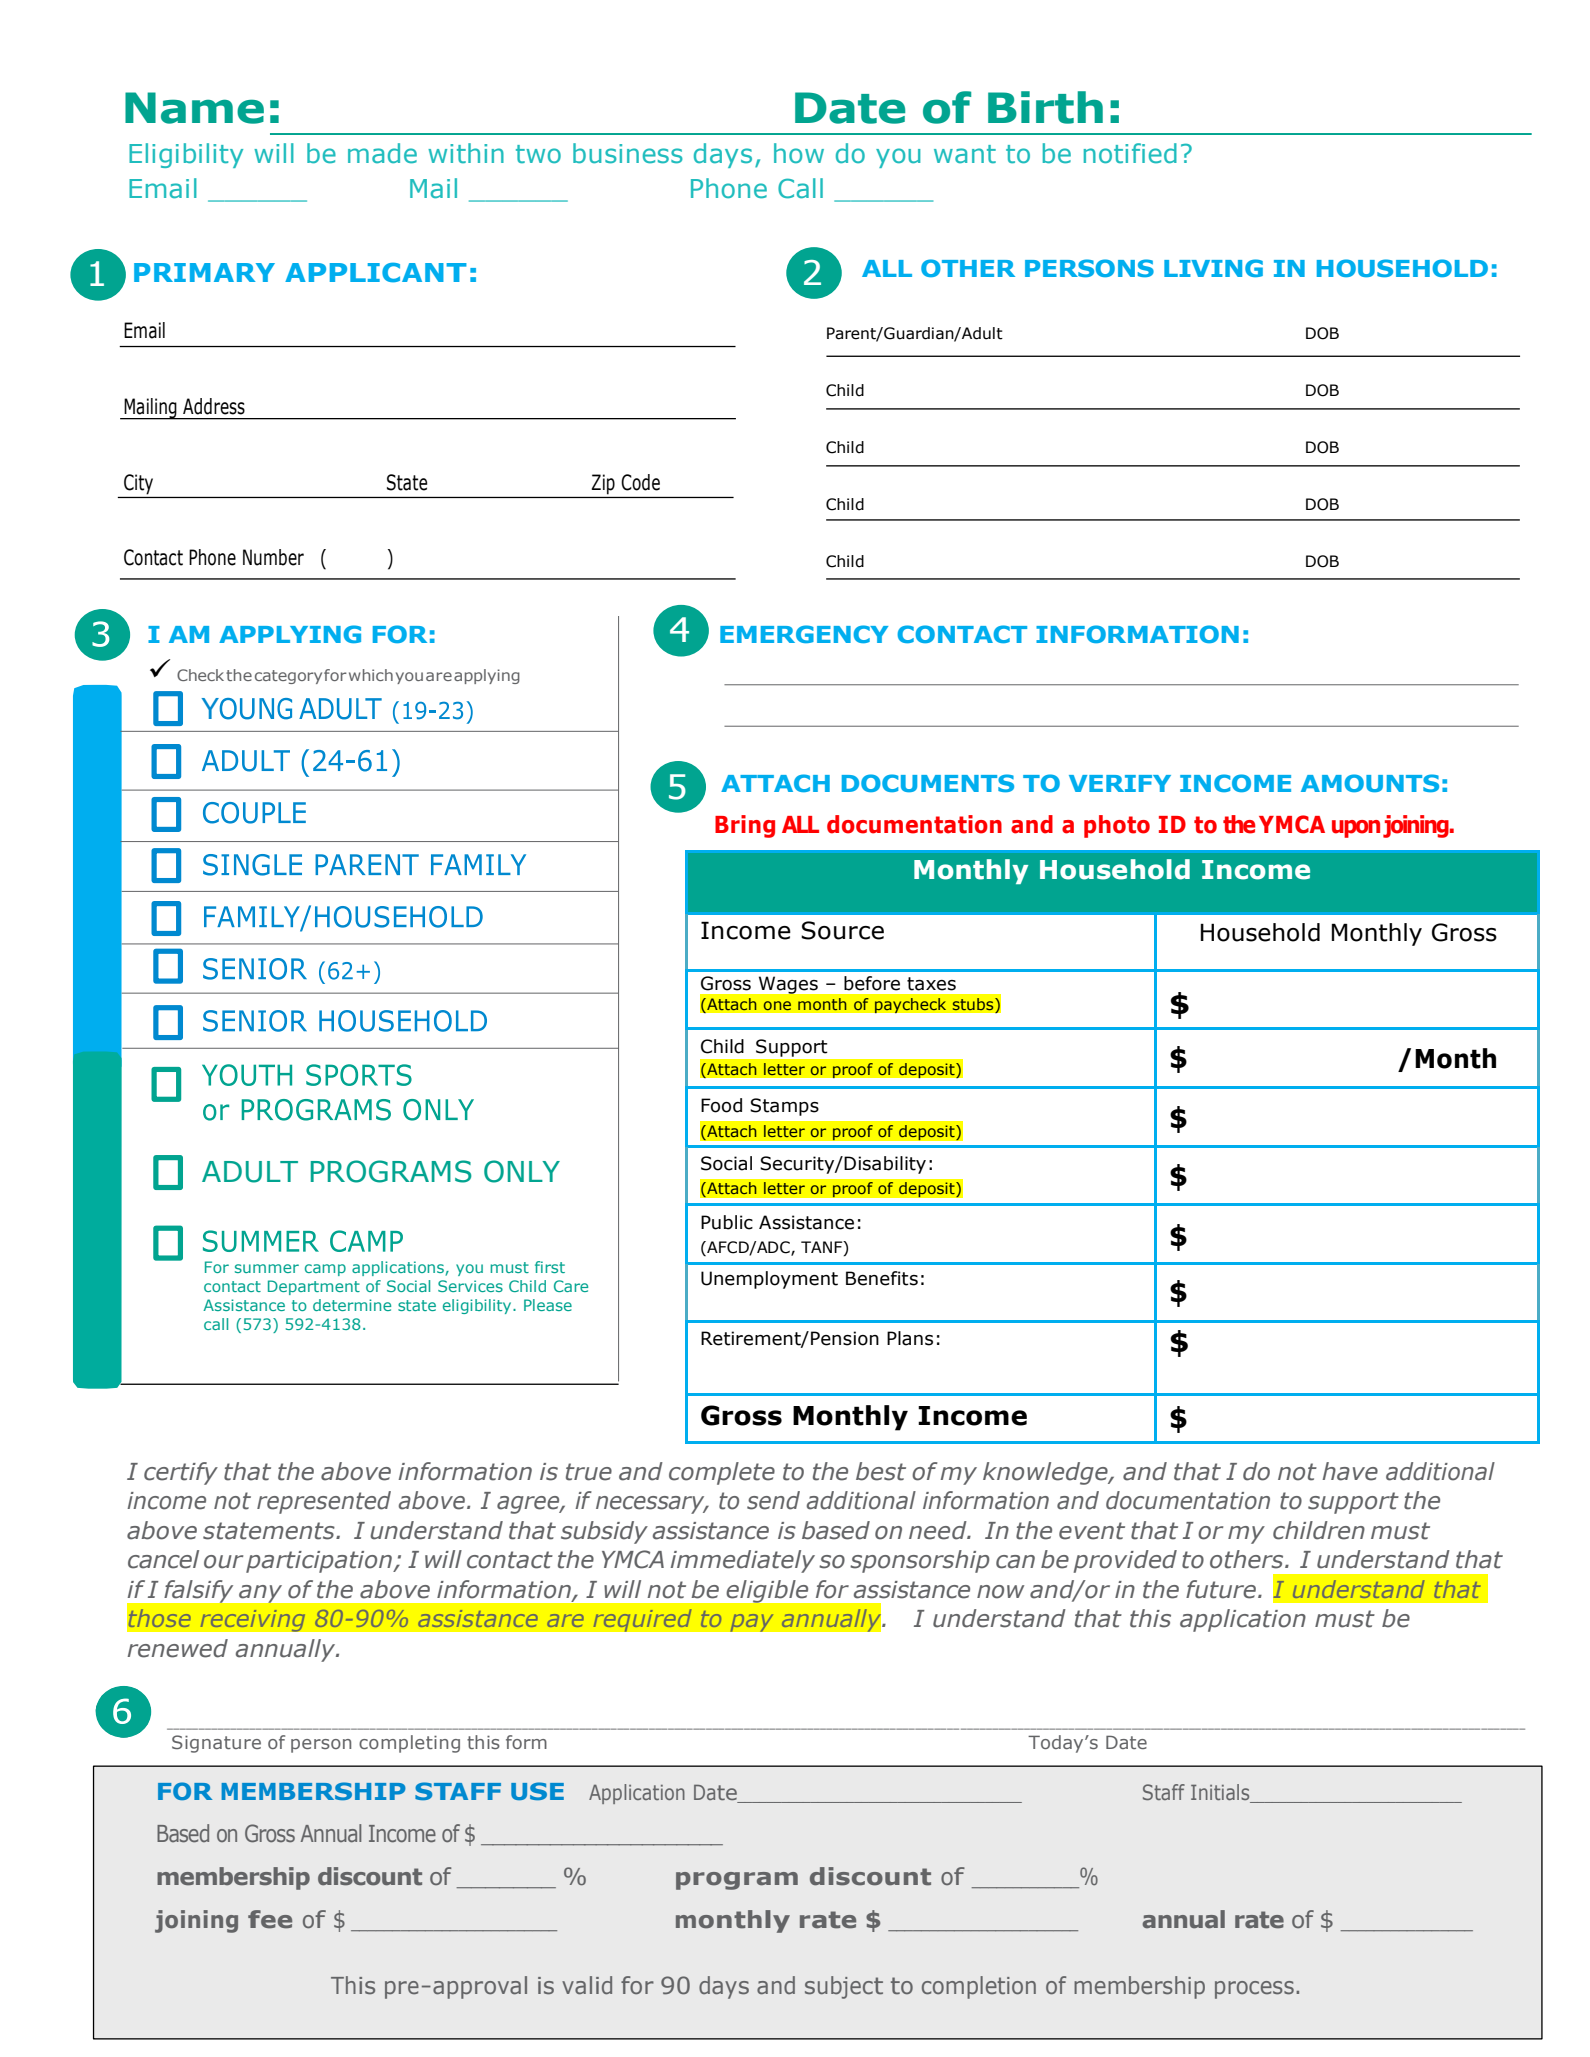 The image size is (1590, 2057). Describe the element at coordinates (721, 1105) in the document. I see `Food` at that location.
